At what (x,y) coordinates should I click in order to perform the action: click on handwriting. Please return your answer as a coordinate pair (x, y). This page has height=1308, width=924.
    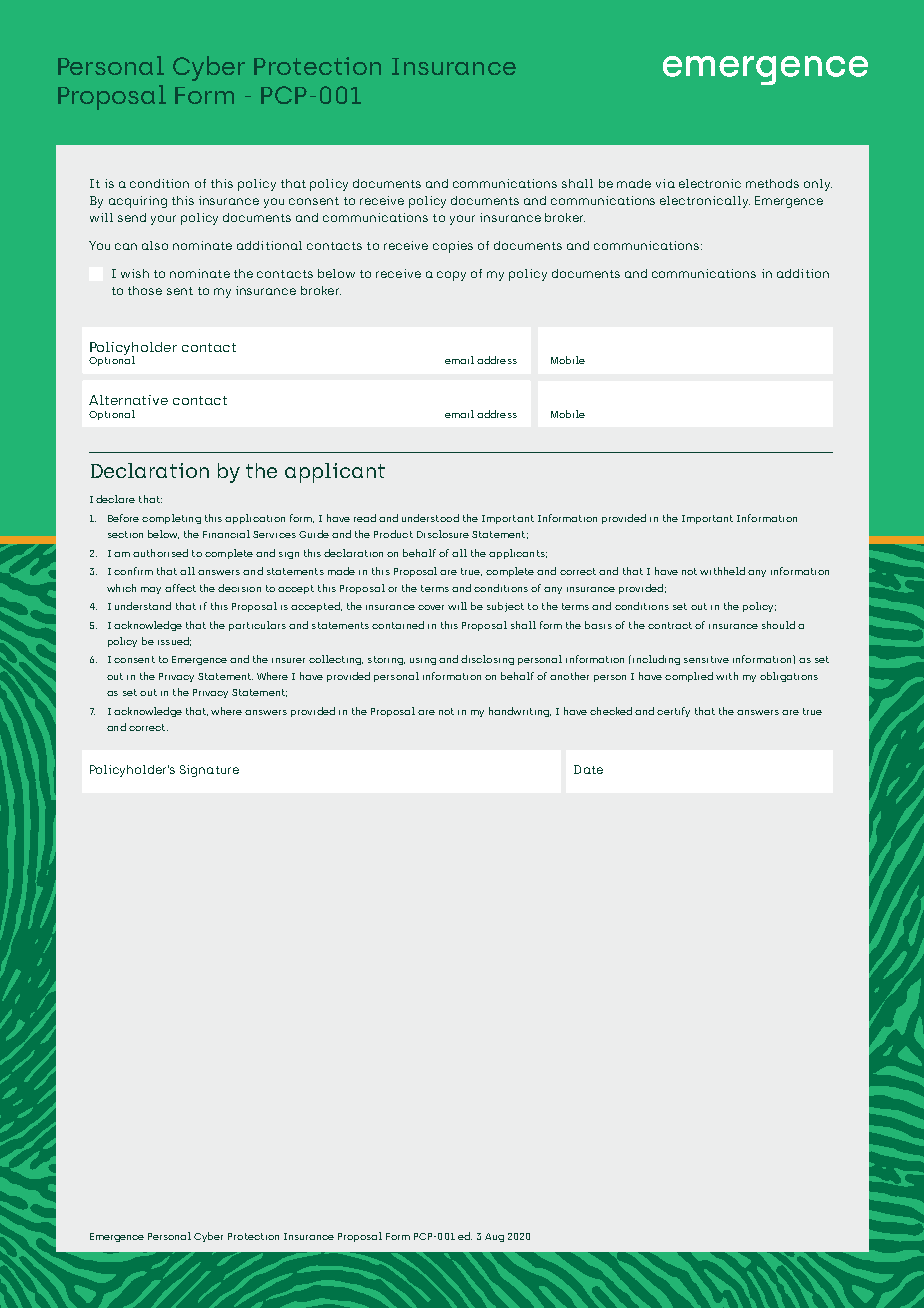
    Looking at the image, I should click on (520, 712).
